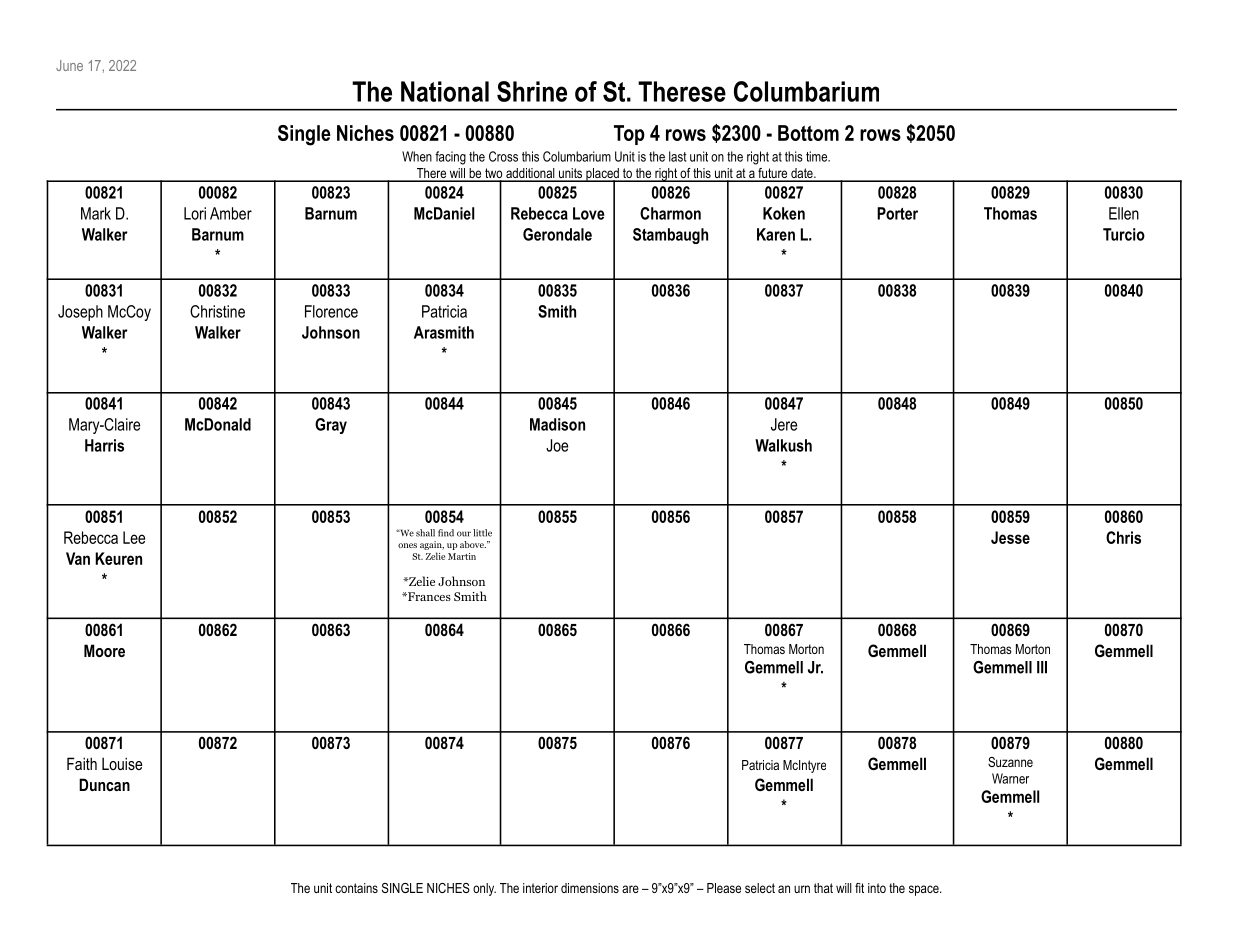  Describe the element at coordinates (925, 890) in the screenshot. I see `space` at that location.
